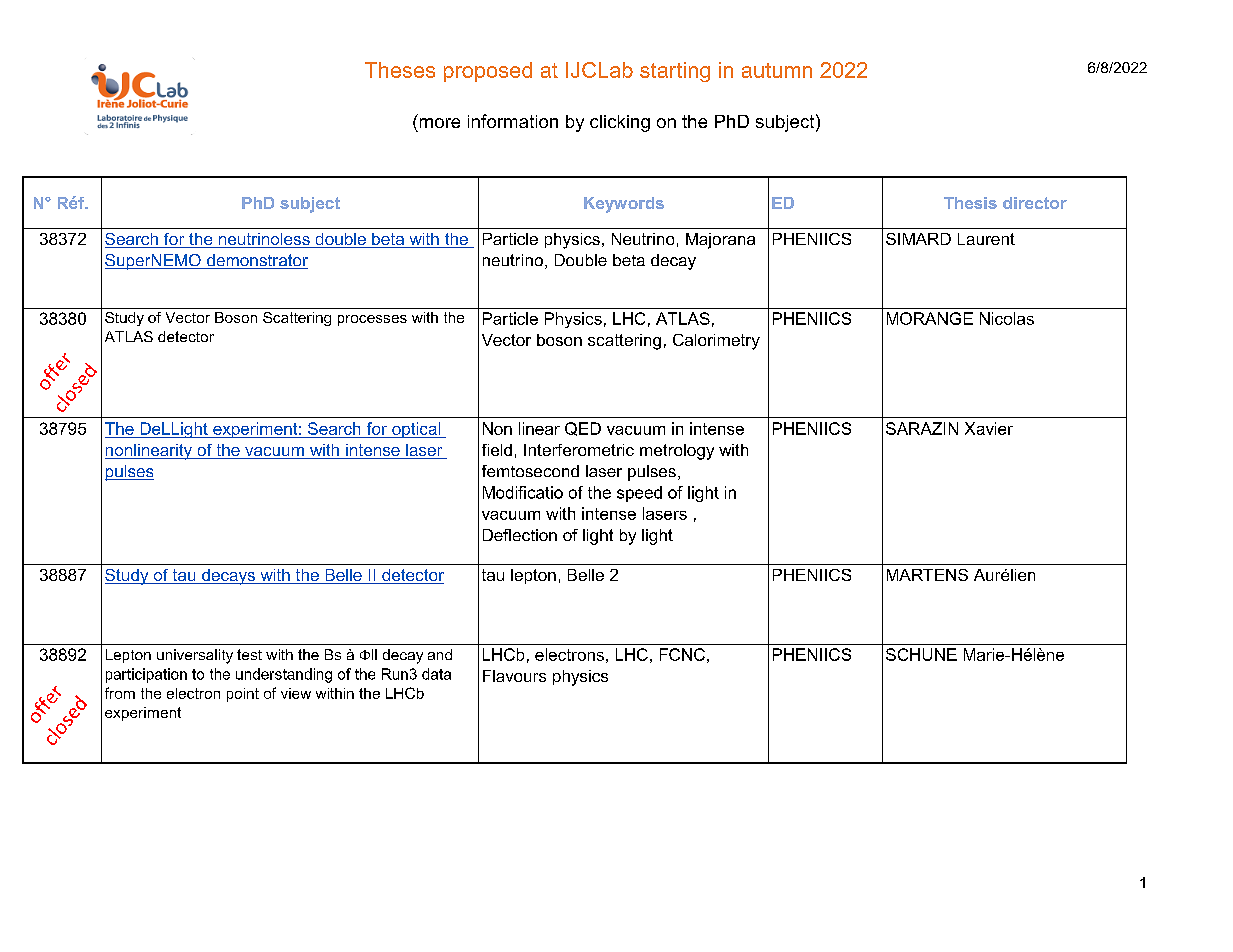 This screenshot has height=952, width=1233. I want to click on proposed, so click(488, 72).
